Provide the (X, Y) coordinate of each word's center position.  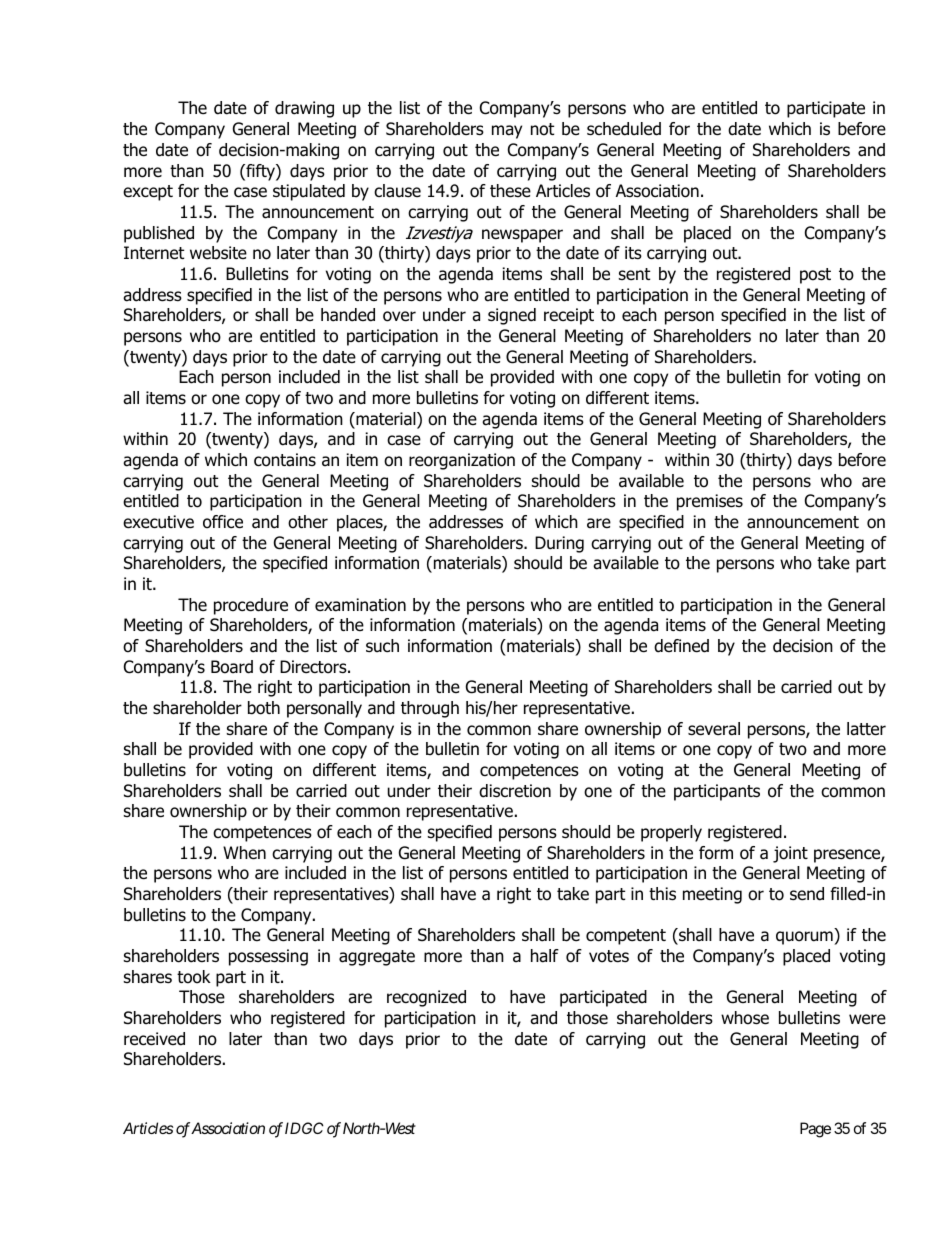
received (154, 1039)
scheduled (624, 129)
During (559, 544)
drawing (304, 109)
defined (681, 646)
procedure (251, 606)
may (507, 132)
